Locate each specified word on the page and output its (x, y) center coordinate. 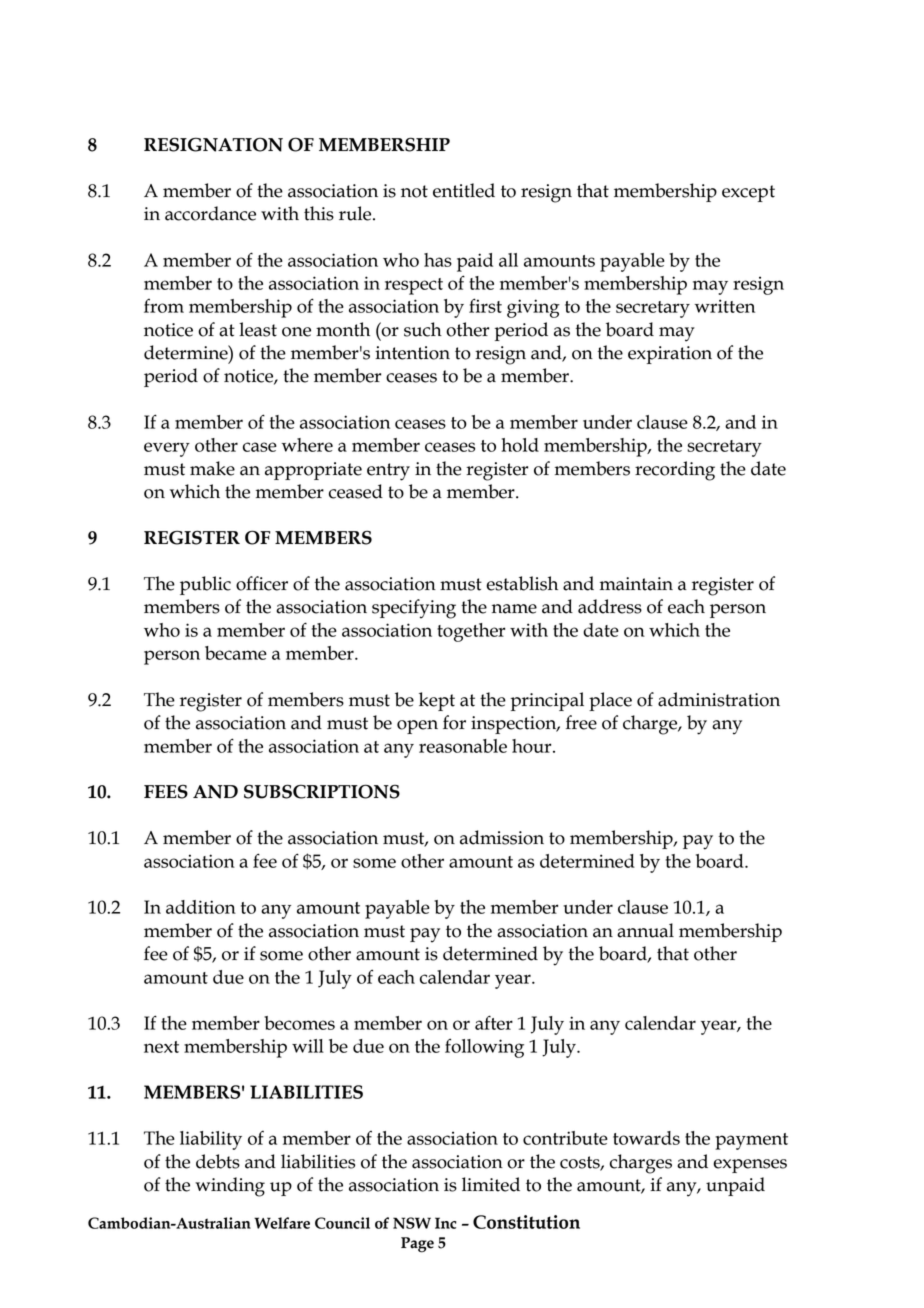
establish (522, 583)
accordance (210, 213)
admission (502, 837)
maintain (636, 584)
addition (201, 907)
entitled (464, 190)
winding (230, 1187)
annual (645, 930)
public (205, 585)
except (748, 193)
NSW (412, 1223)
